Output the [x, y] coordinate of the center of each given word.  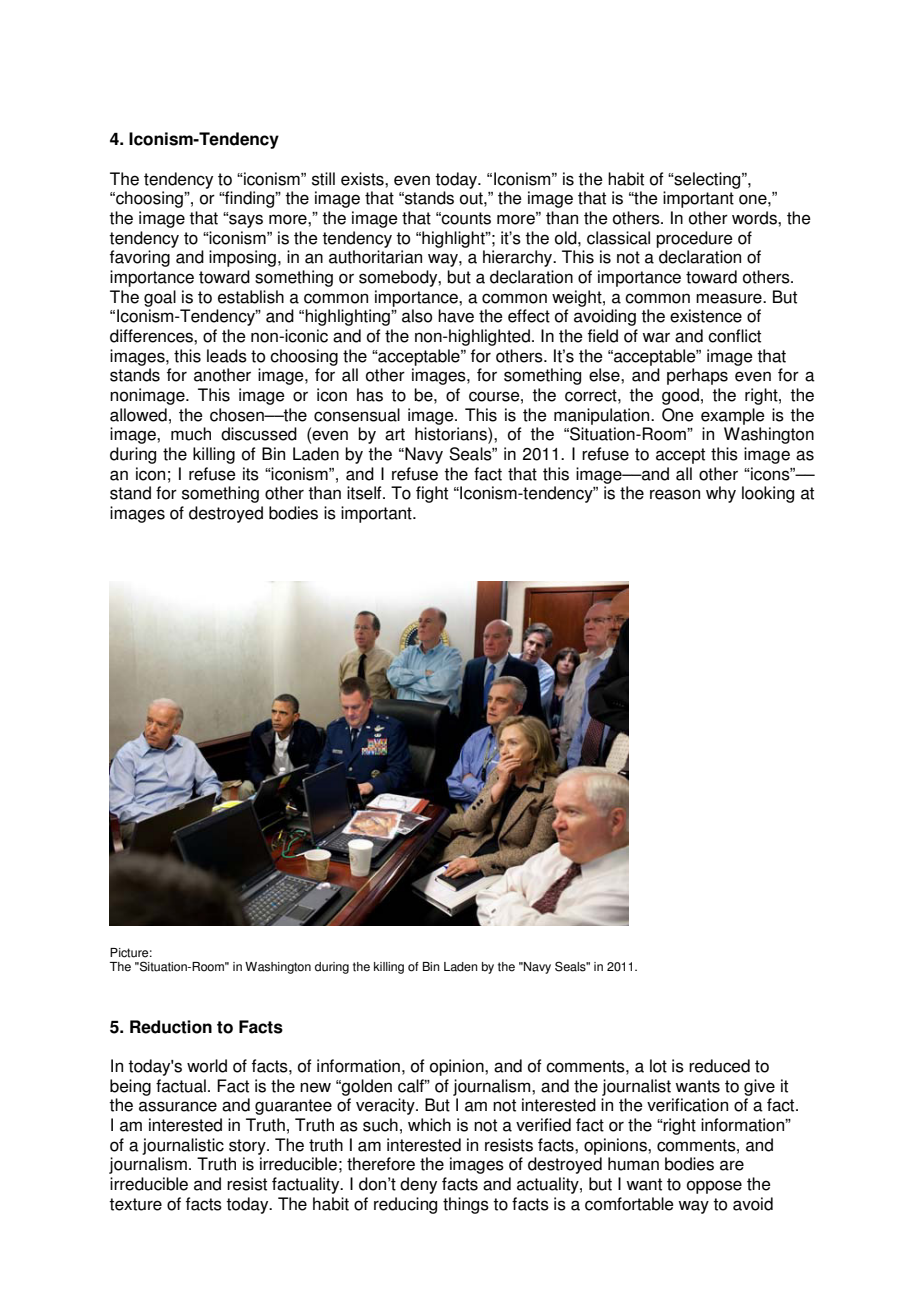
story [248, 1147]
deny [418, 1185]
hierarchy [519, 258]
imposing [242, 258]
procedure [694, 239]
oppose [714, 1187]
